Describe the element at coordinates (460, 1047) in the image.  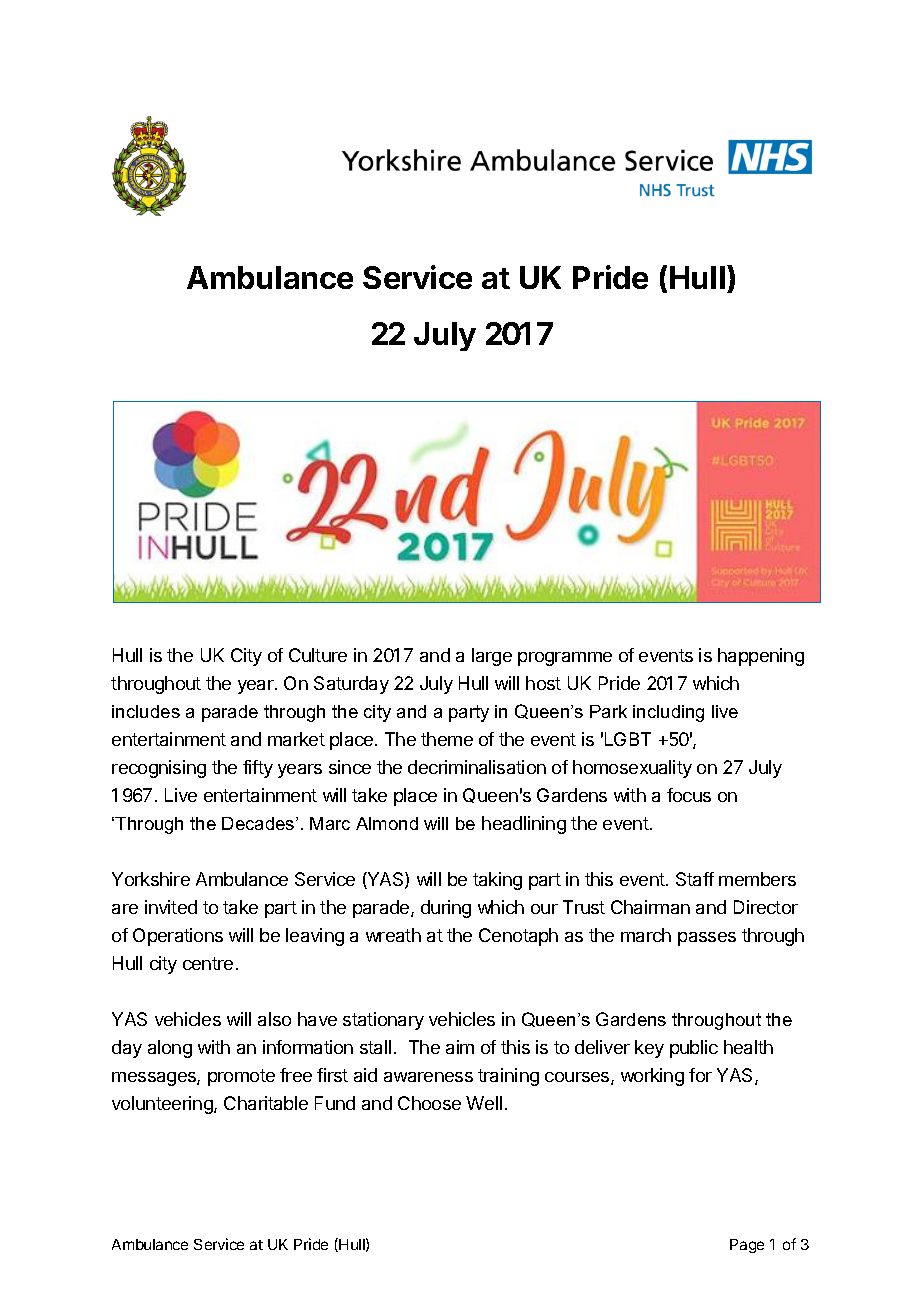
I see `aim` at that location.
